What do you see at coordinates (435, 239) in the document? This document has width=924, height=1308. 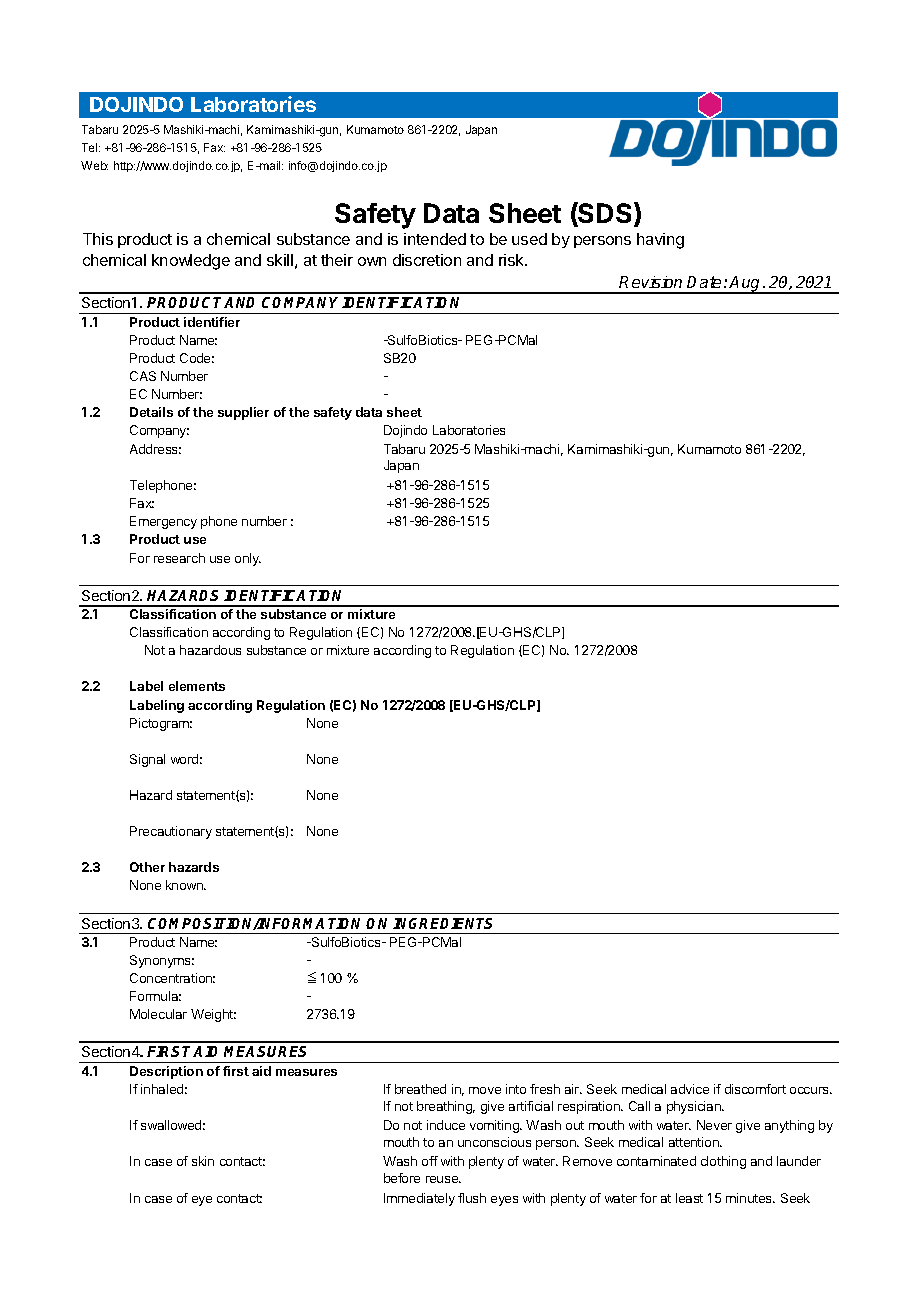 I see `intended` at bounding box center [435, 239].
